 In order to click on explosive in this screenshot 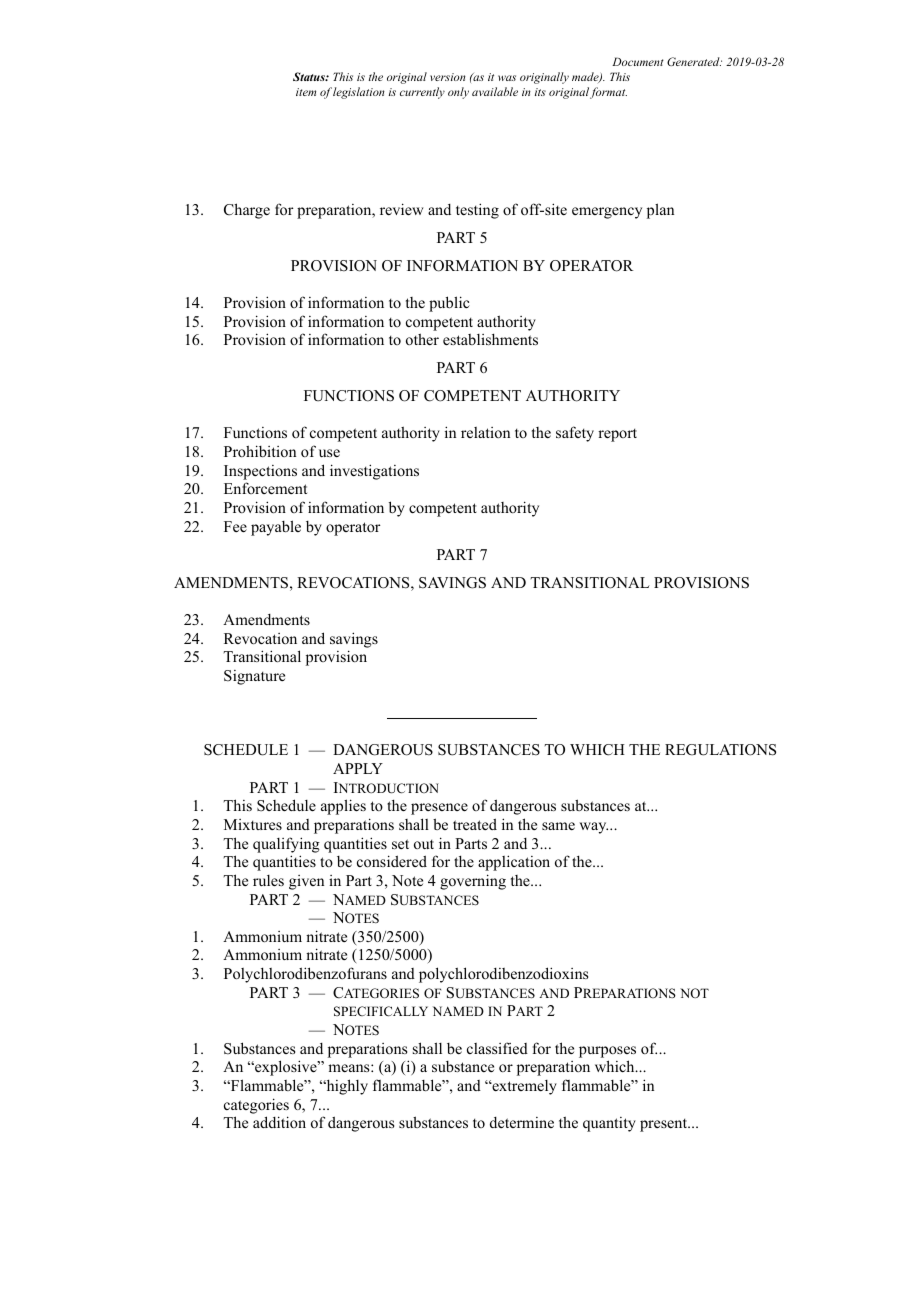, I will do `click(286, 1068)`.
